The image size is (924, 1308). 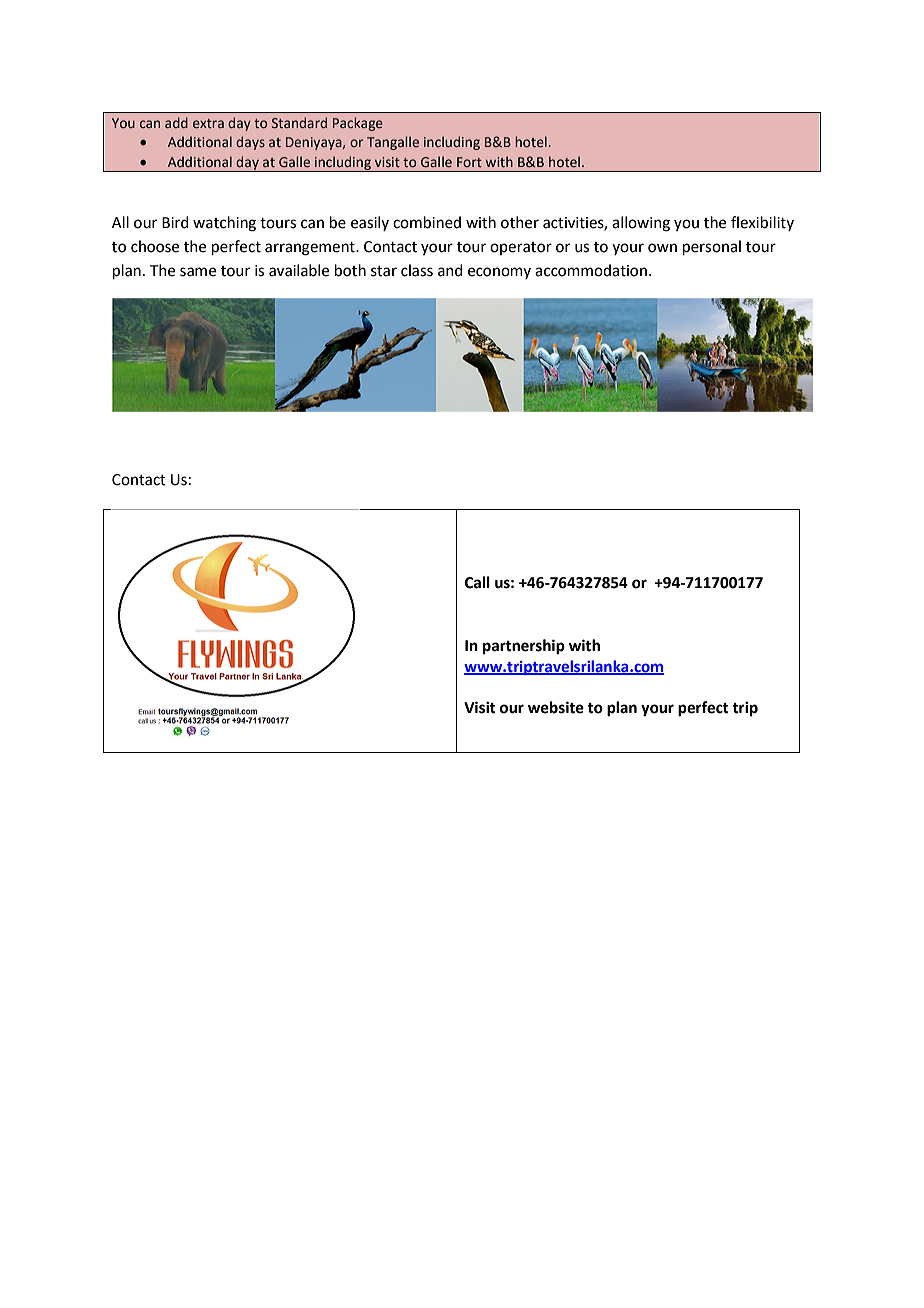 I want to click on Call, so click(x=477, y=582).
